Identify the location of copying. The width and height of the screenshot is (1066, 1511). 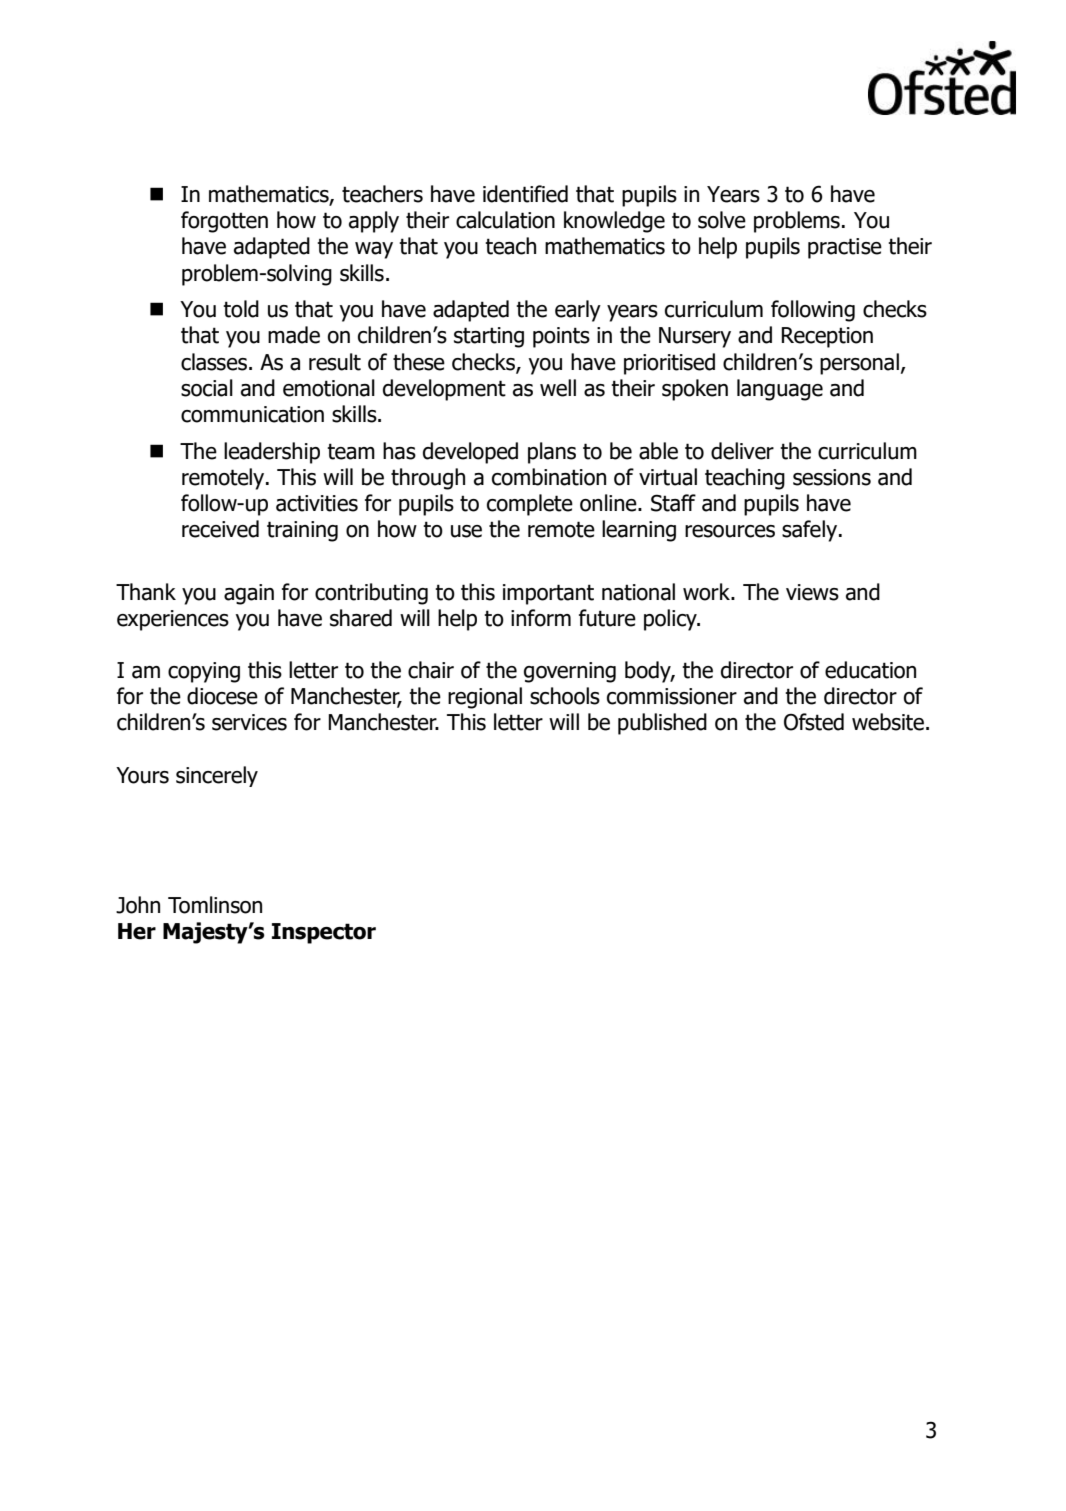
(204, 672).
